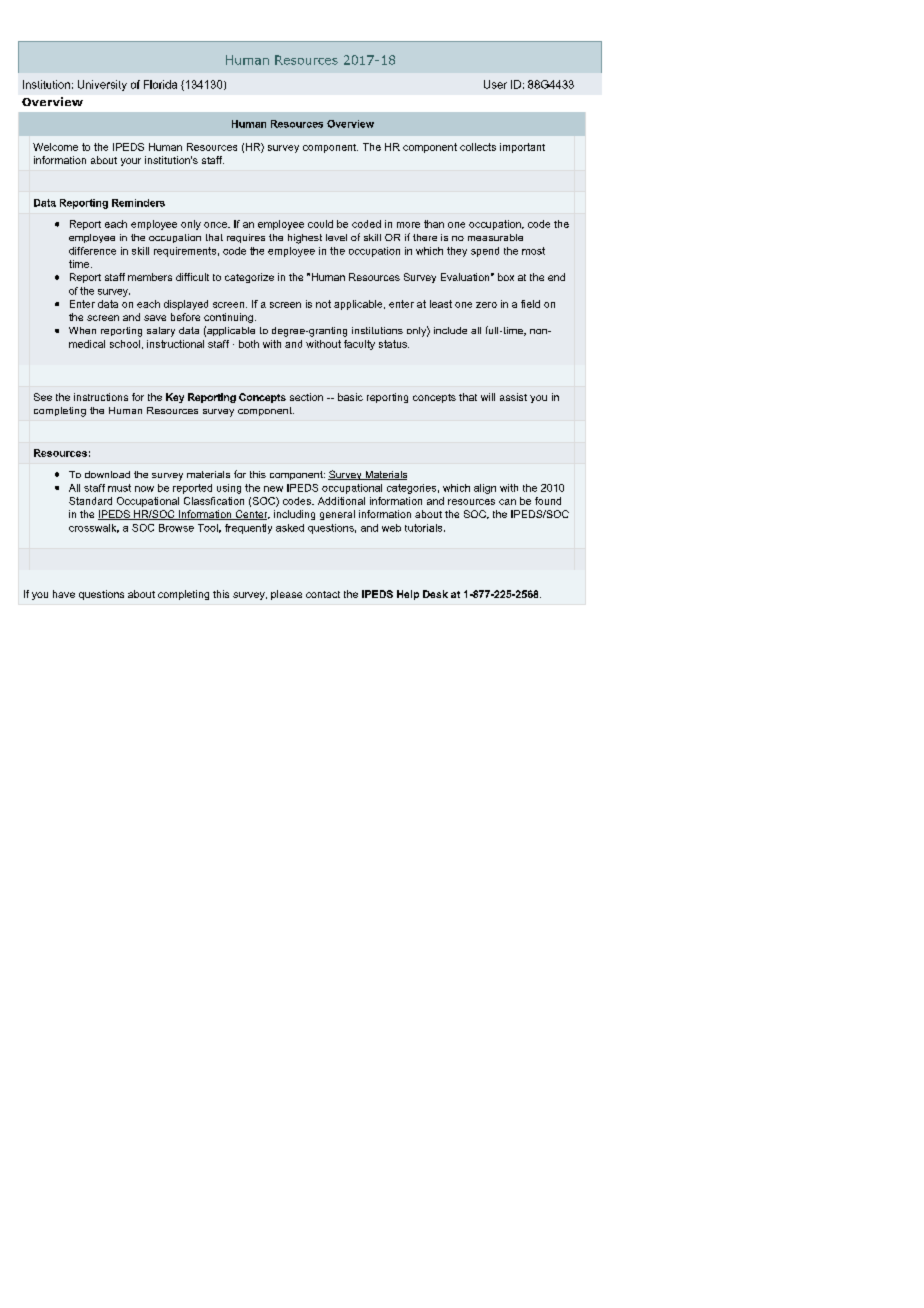 This image has width=924, height=1308. Describe the element at coordinates (495, 237) in the image. I see `measurable` at that location.
